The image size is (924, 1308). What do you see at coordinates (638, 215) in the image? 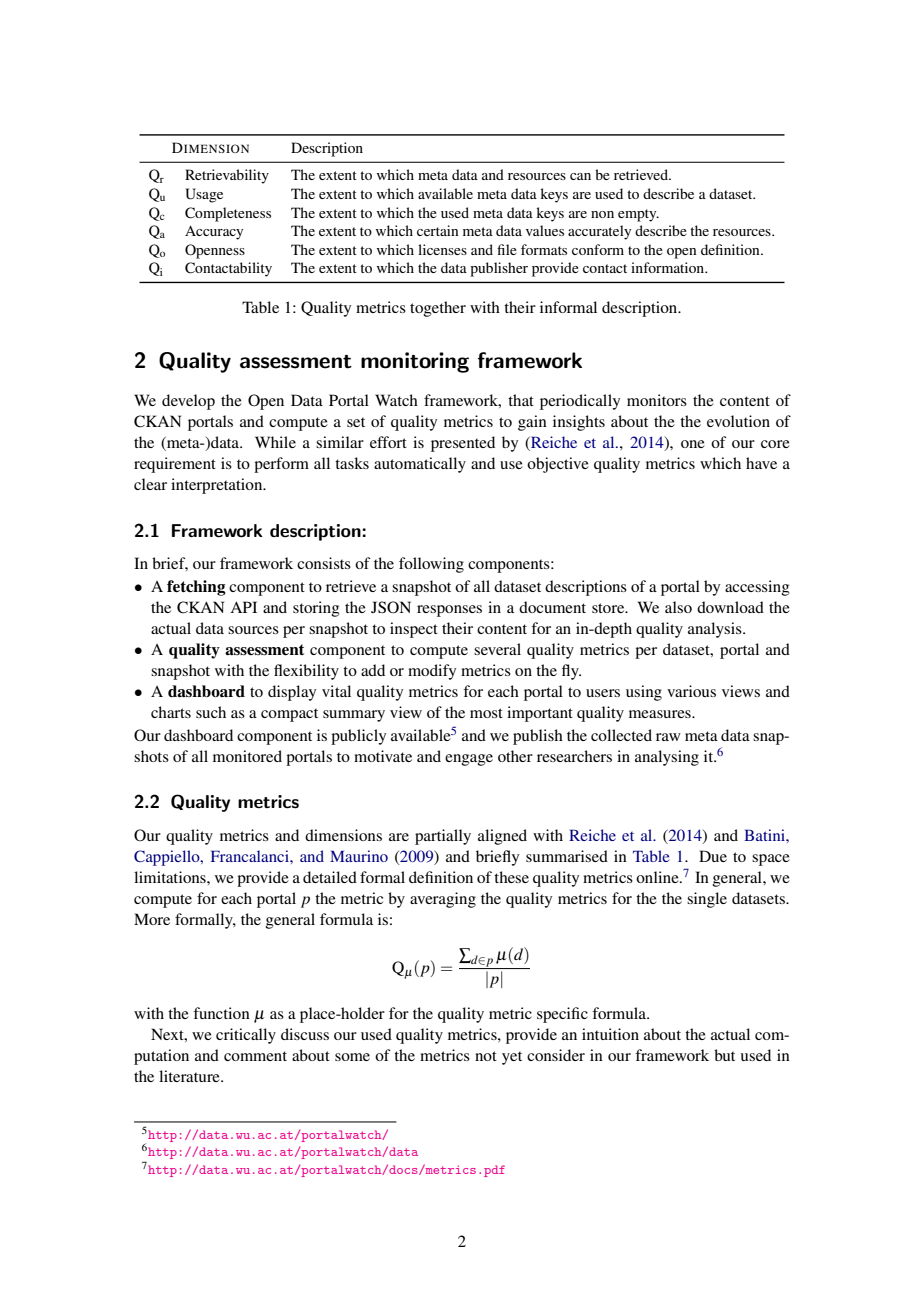
I see `empty` at bounding box center [638, 215].
